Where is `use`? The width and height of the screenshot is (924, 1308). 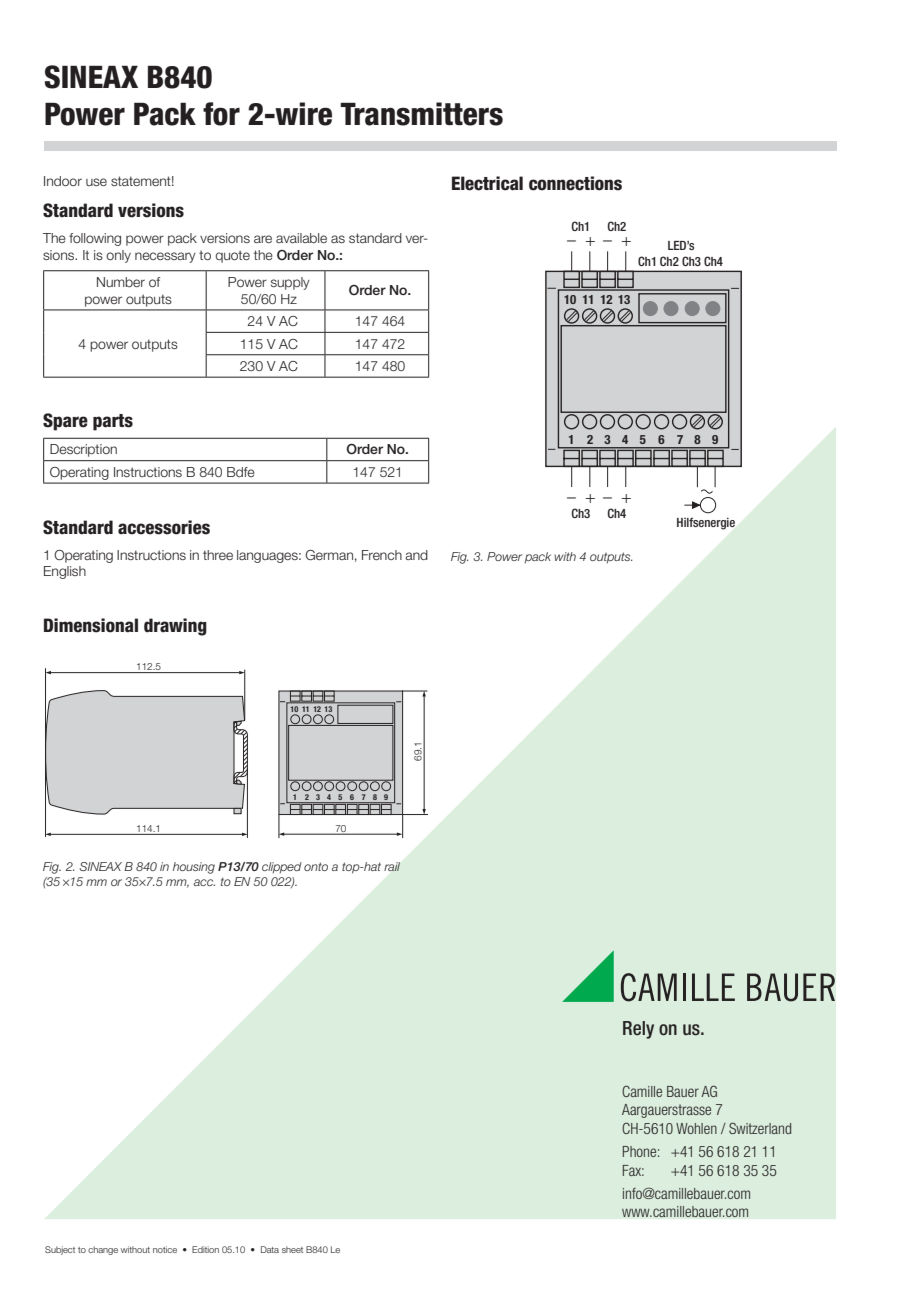 use is located at coordinates (96, 182).
